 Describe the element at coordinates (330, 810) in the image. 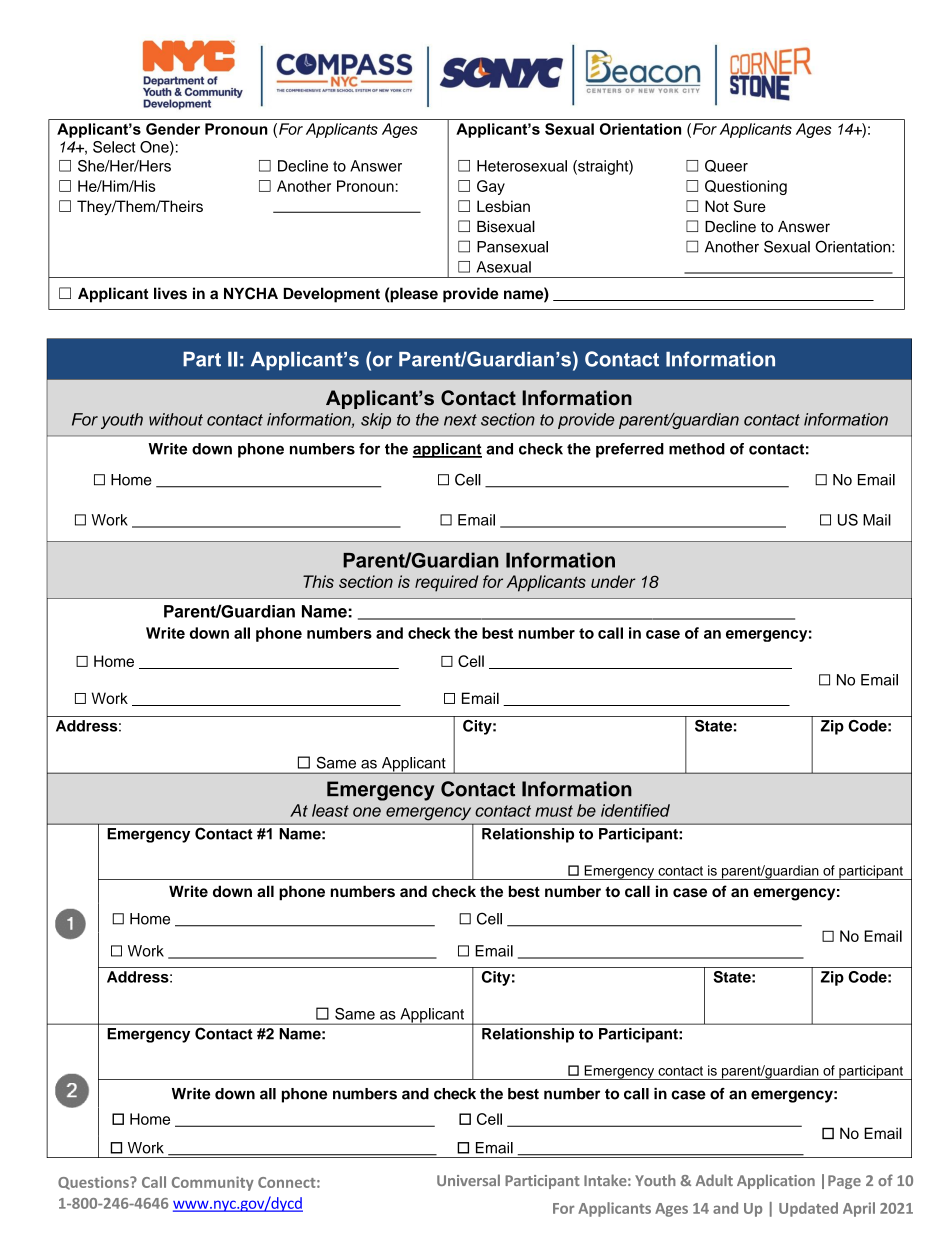

I see `least` at that location.
